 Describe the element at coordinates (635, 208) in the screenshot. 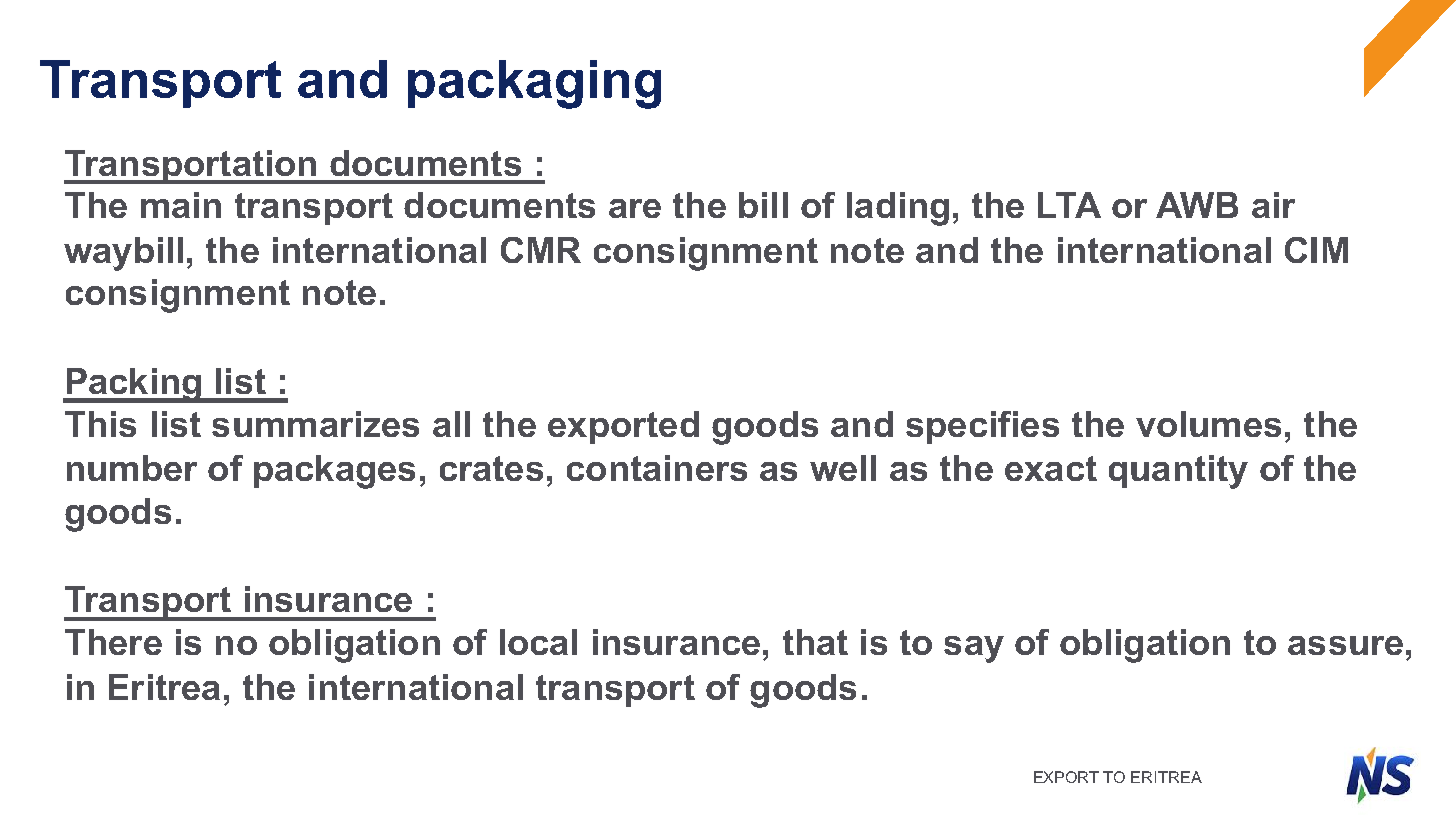

I see `are` at that location.
